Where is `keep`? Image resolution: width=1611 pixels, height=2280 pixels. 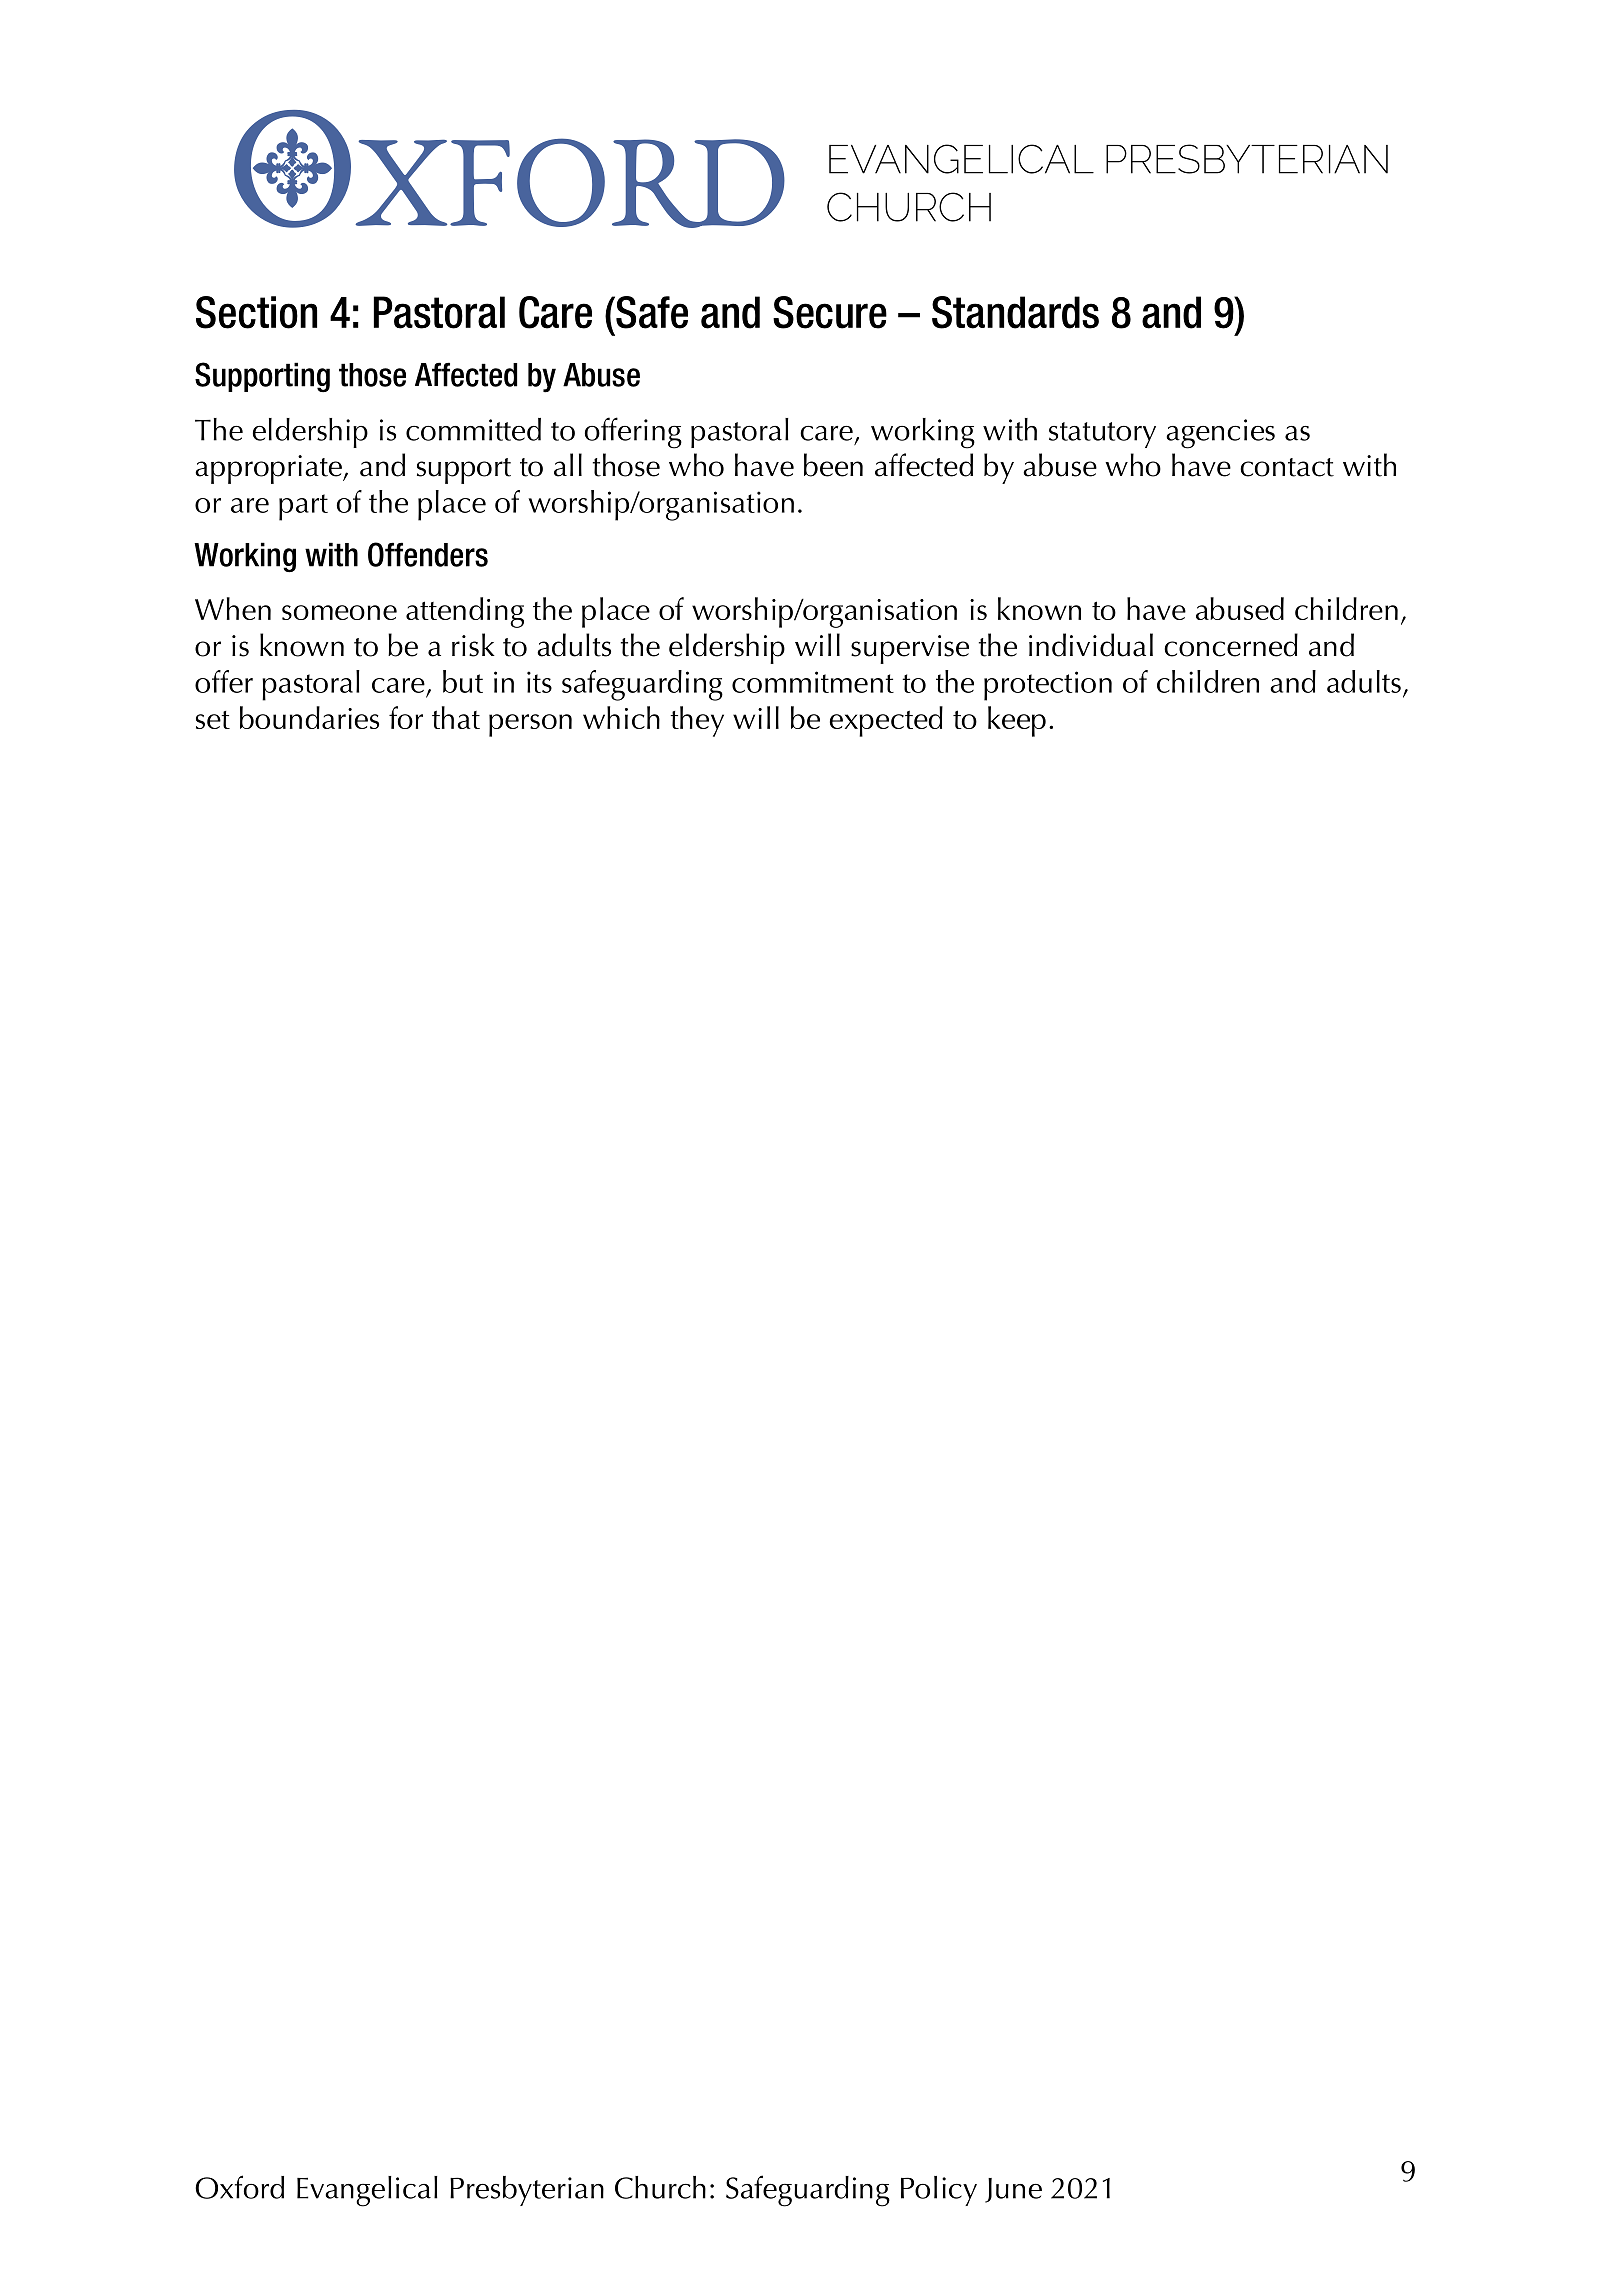
keep is located at coordinates (1017, 721).
